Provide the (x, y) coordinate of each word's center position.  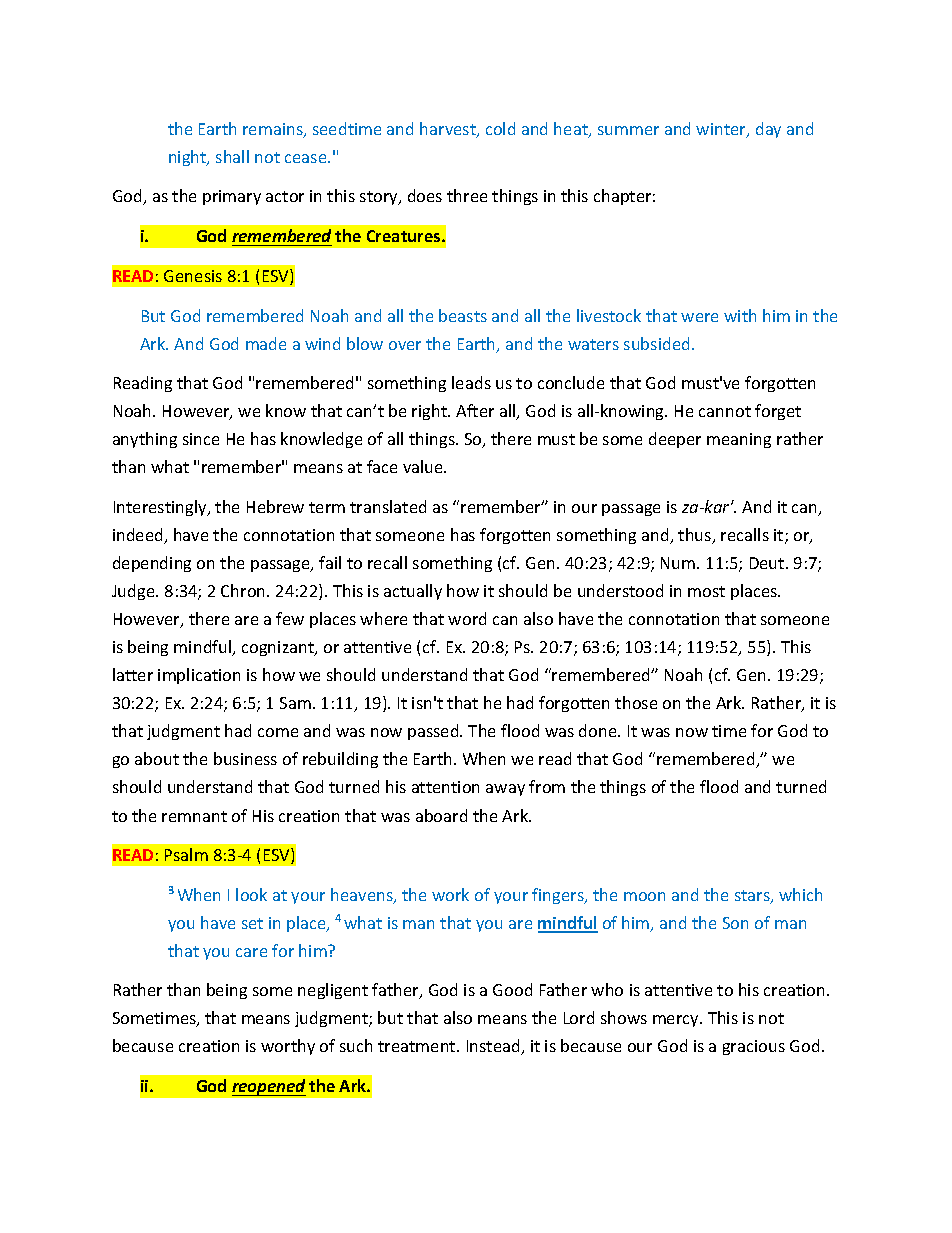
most (706, 591)
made (266, 343)
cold (500, 128)
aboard (441, 815)
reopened (269, 1087)
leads (471, 382)
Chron (244, 590)
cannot (725, 411)
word (467, 618)
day (768, 130)
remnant (194, 816)
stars (753, 897)
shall (232, 156)
